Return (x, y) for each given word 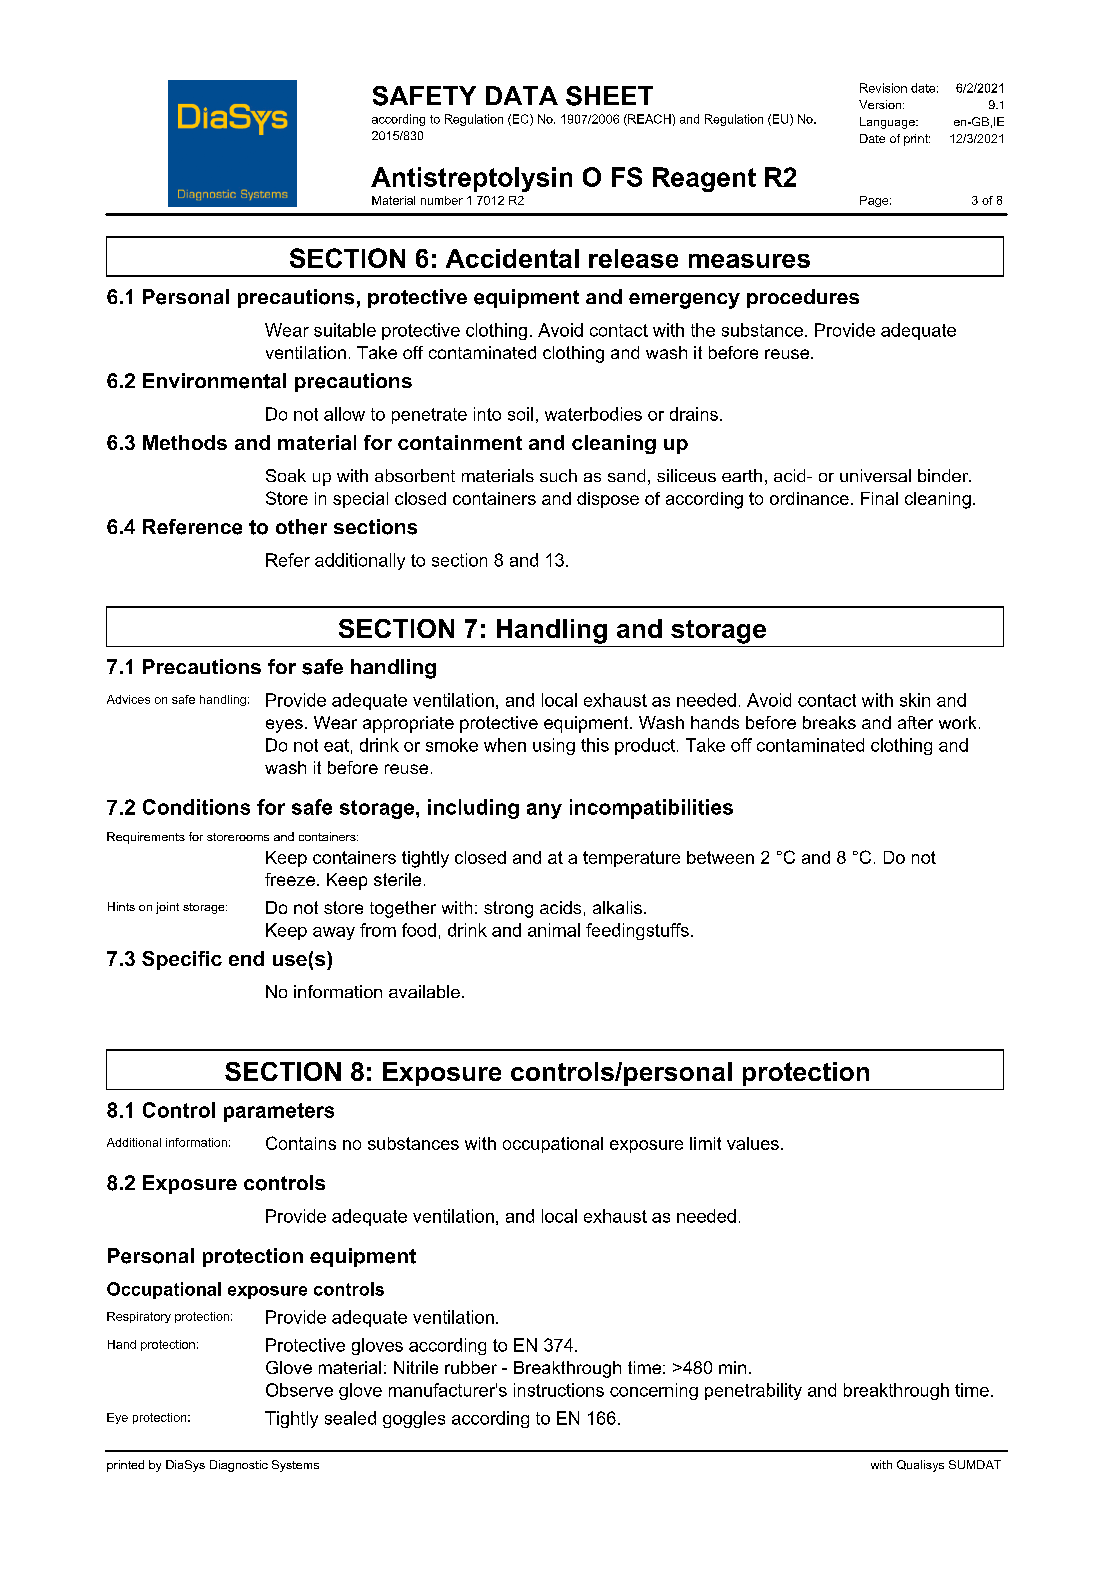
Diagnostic (239, 1466)
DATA (522, 95)
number (442, 200)
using (554, 746)
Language (888, 123)
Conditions (196, 807)
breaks (829, 722)
